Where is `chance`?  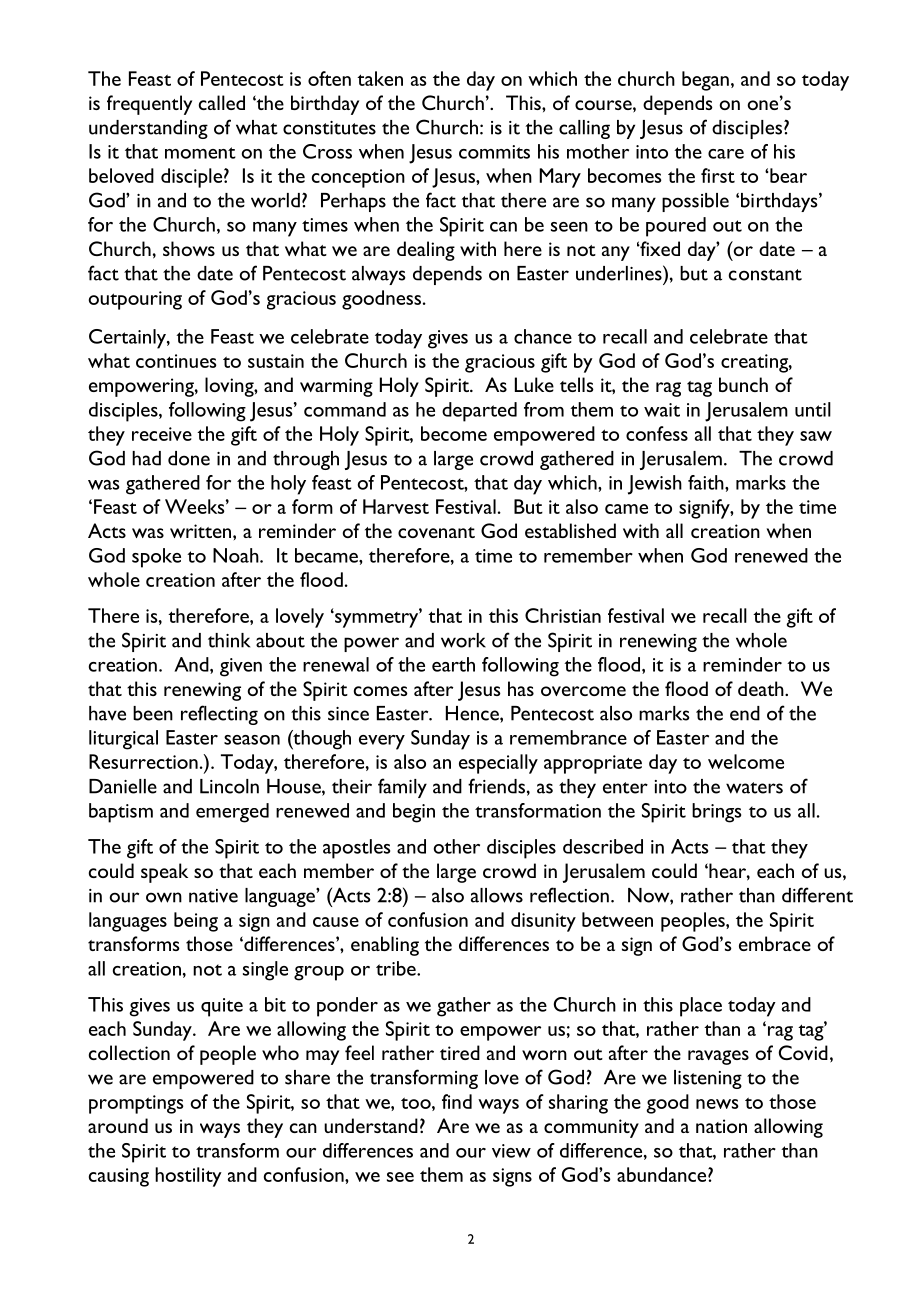 chance is located at coordinates (543, 336).
